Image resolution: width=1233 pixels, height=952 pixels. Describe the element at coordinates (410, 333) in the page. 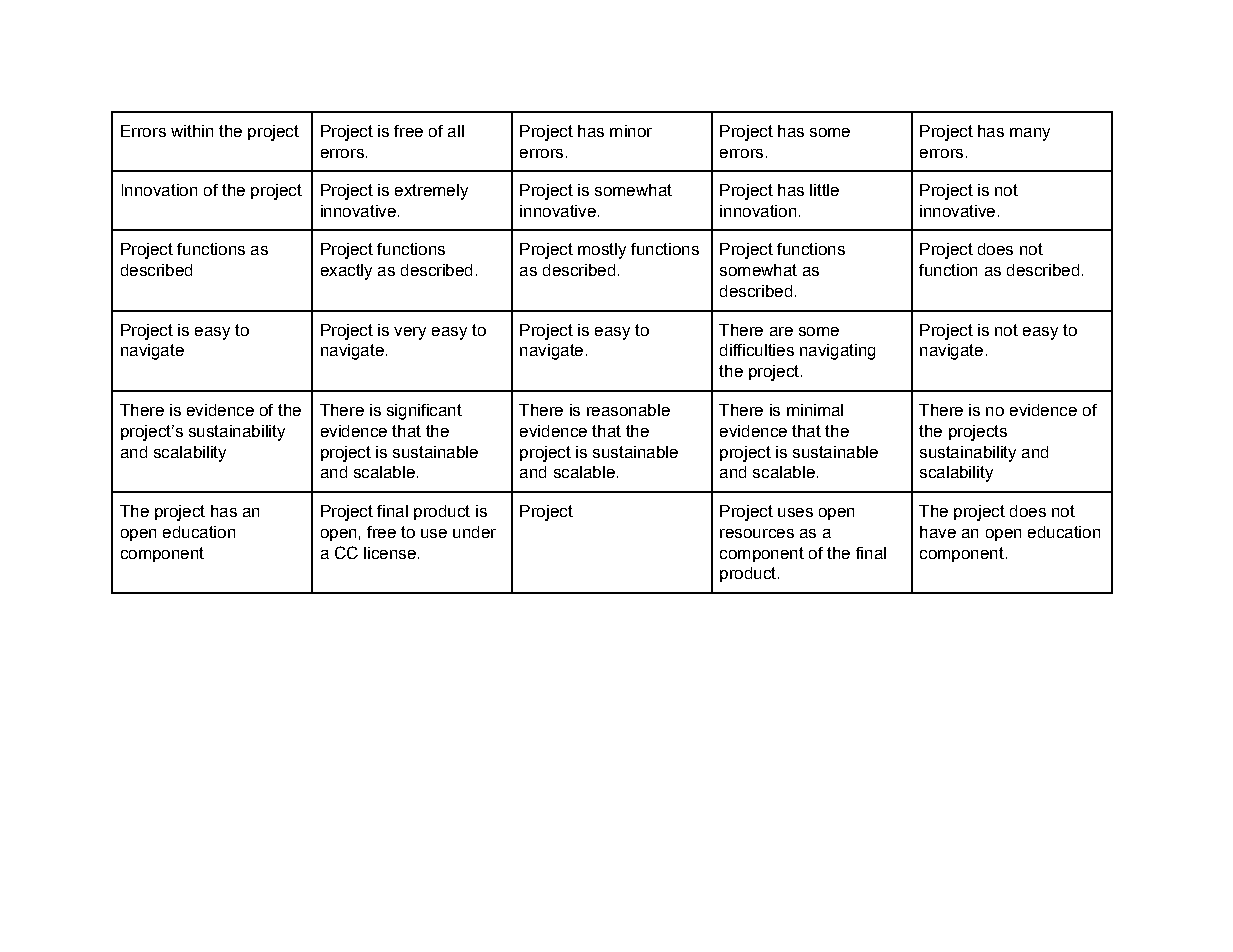

I see `very` at that location.
